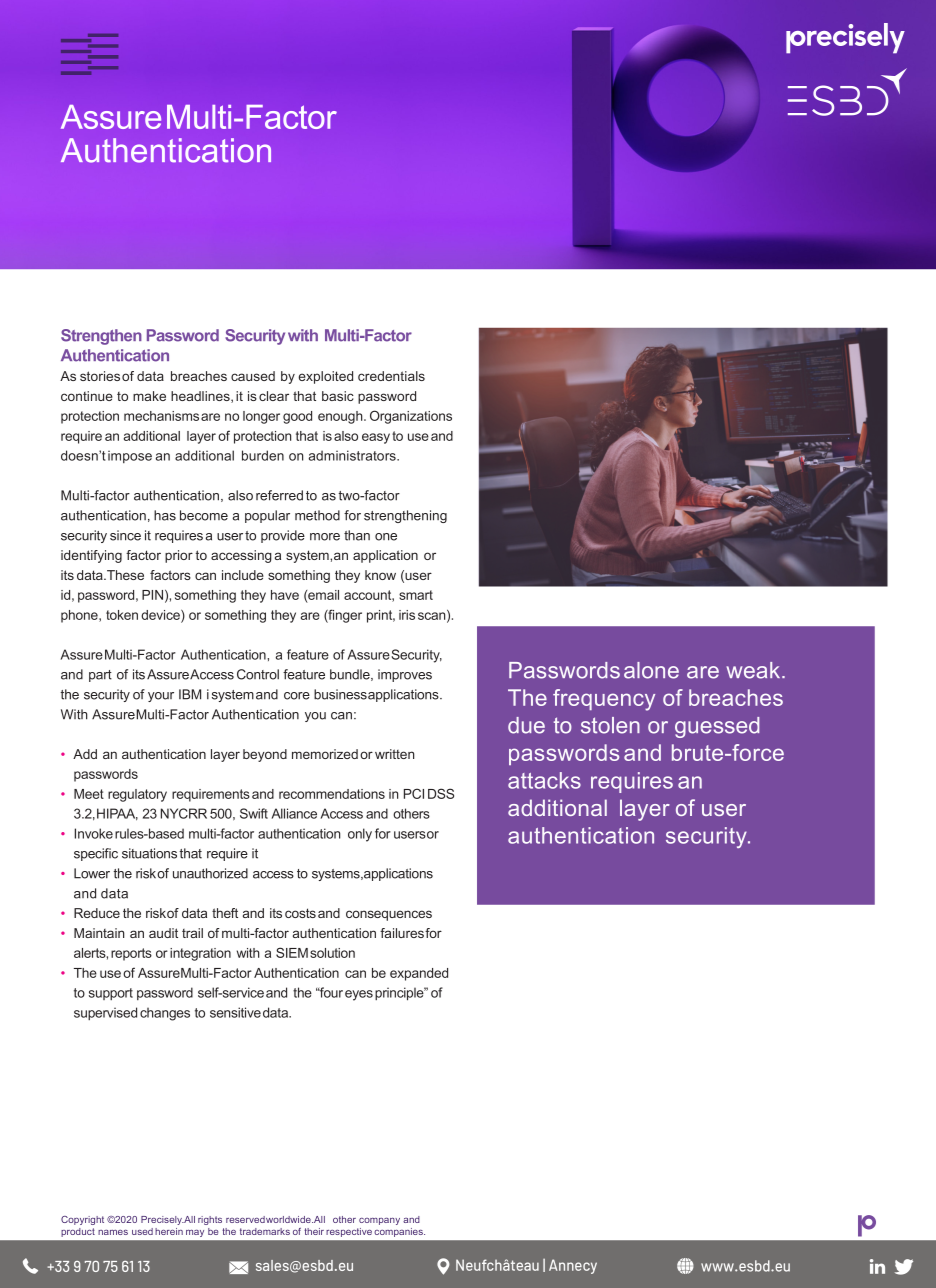  Describe the element at coordinates (169, 1231) in the page. I see `herein` at that location.
